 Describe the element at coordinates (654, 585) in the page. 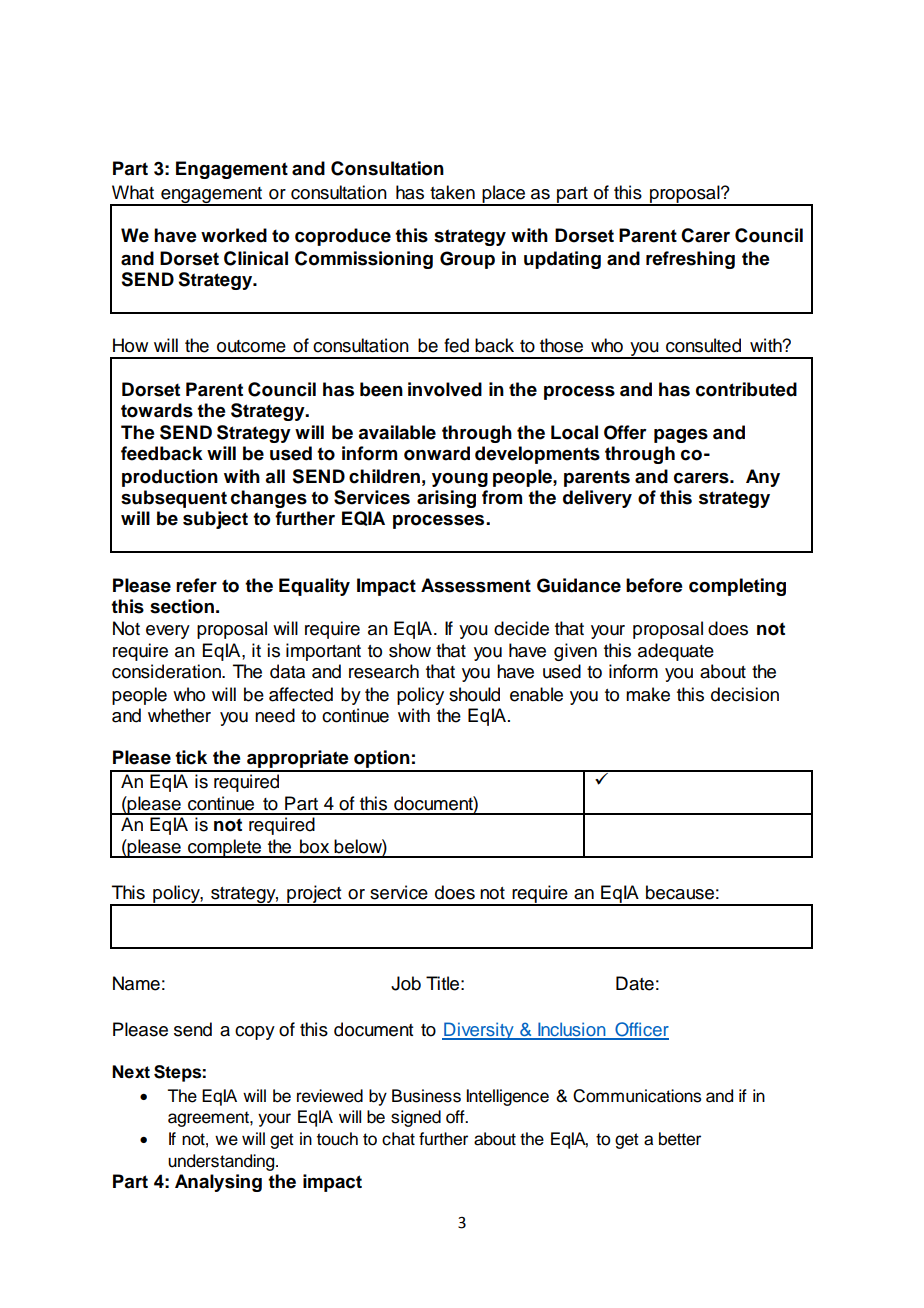

I see `before` at that location.
